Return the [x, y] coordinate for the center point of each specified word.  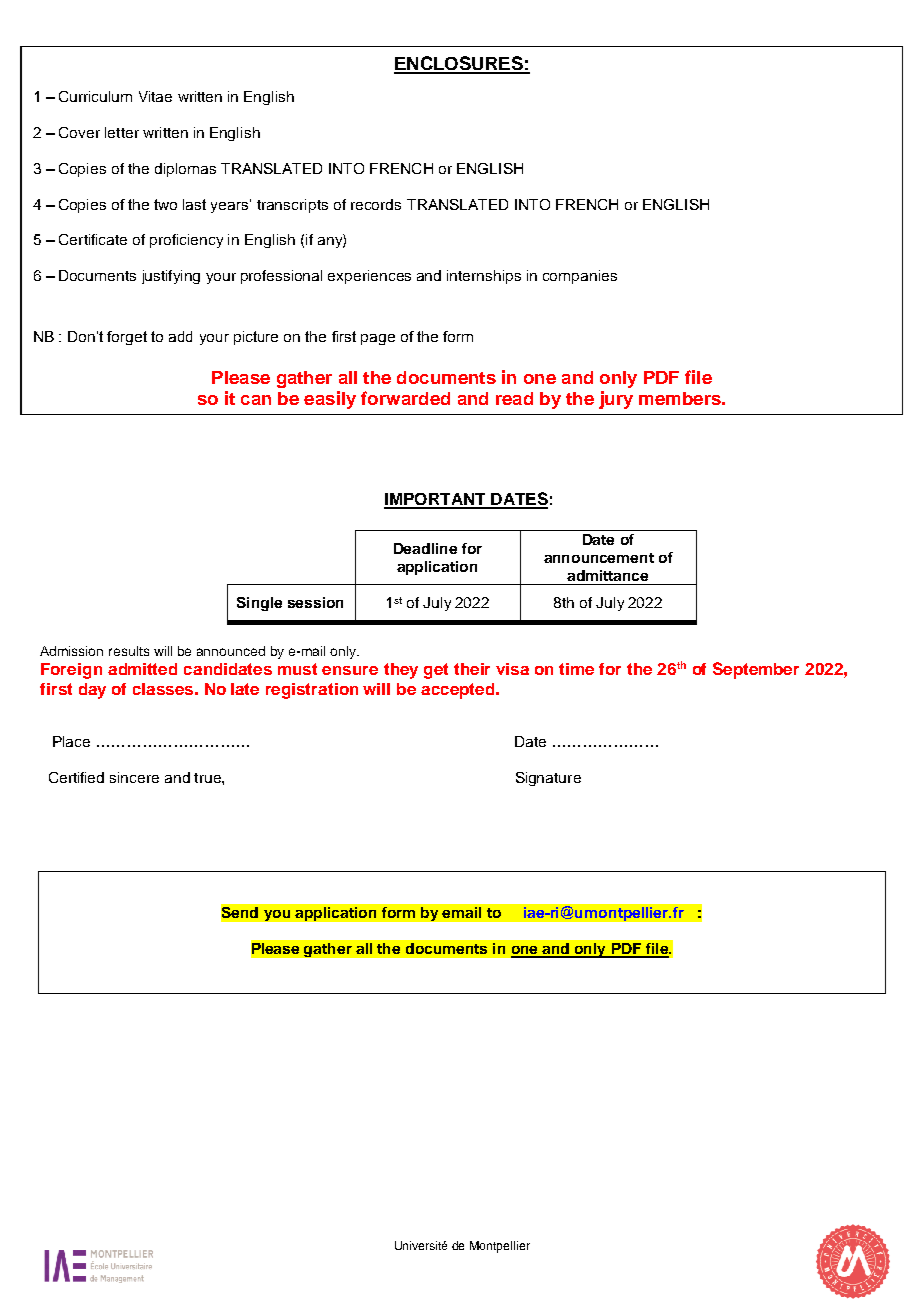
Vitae [155, 96]
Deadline [425, 548]
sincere [134, 777]
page [378, 339]
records [376, 204]
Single [259, 604]
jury [616, 400]
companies [580, 277]
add [180, 336]
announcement [599, 558]
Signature [548, 779]
